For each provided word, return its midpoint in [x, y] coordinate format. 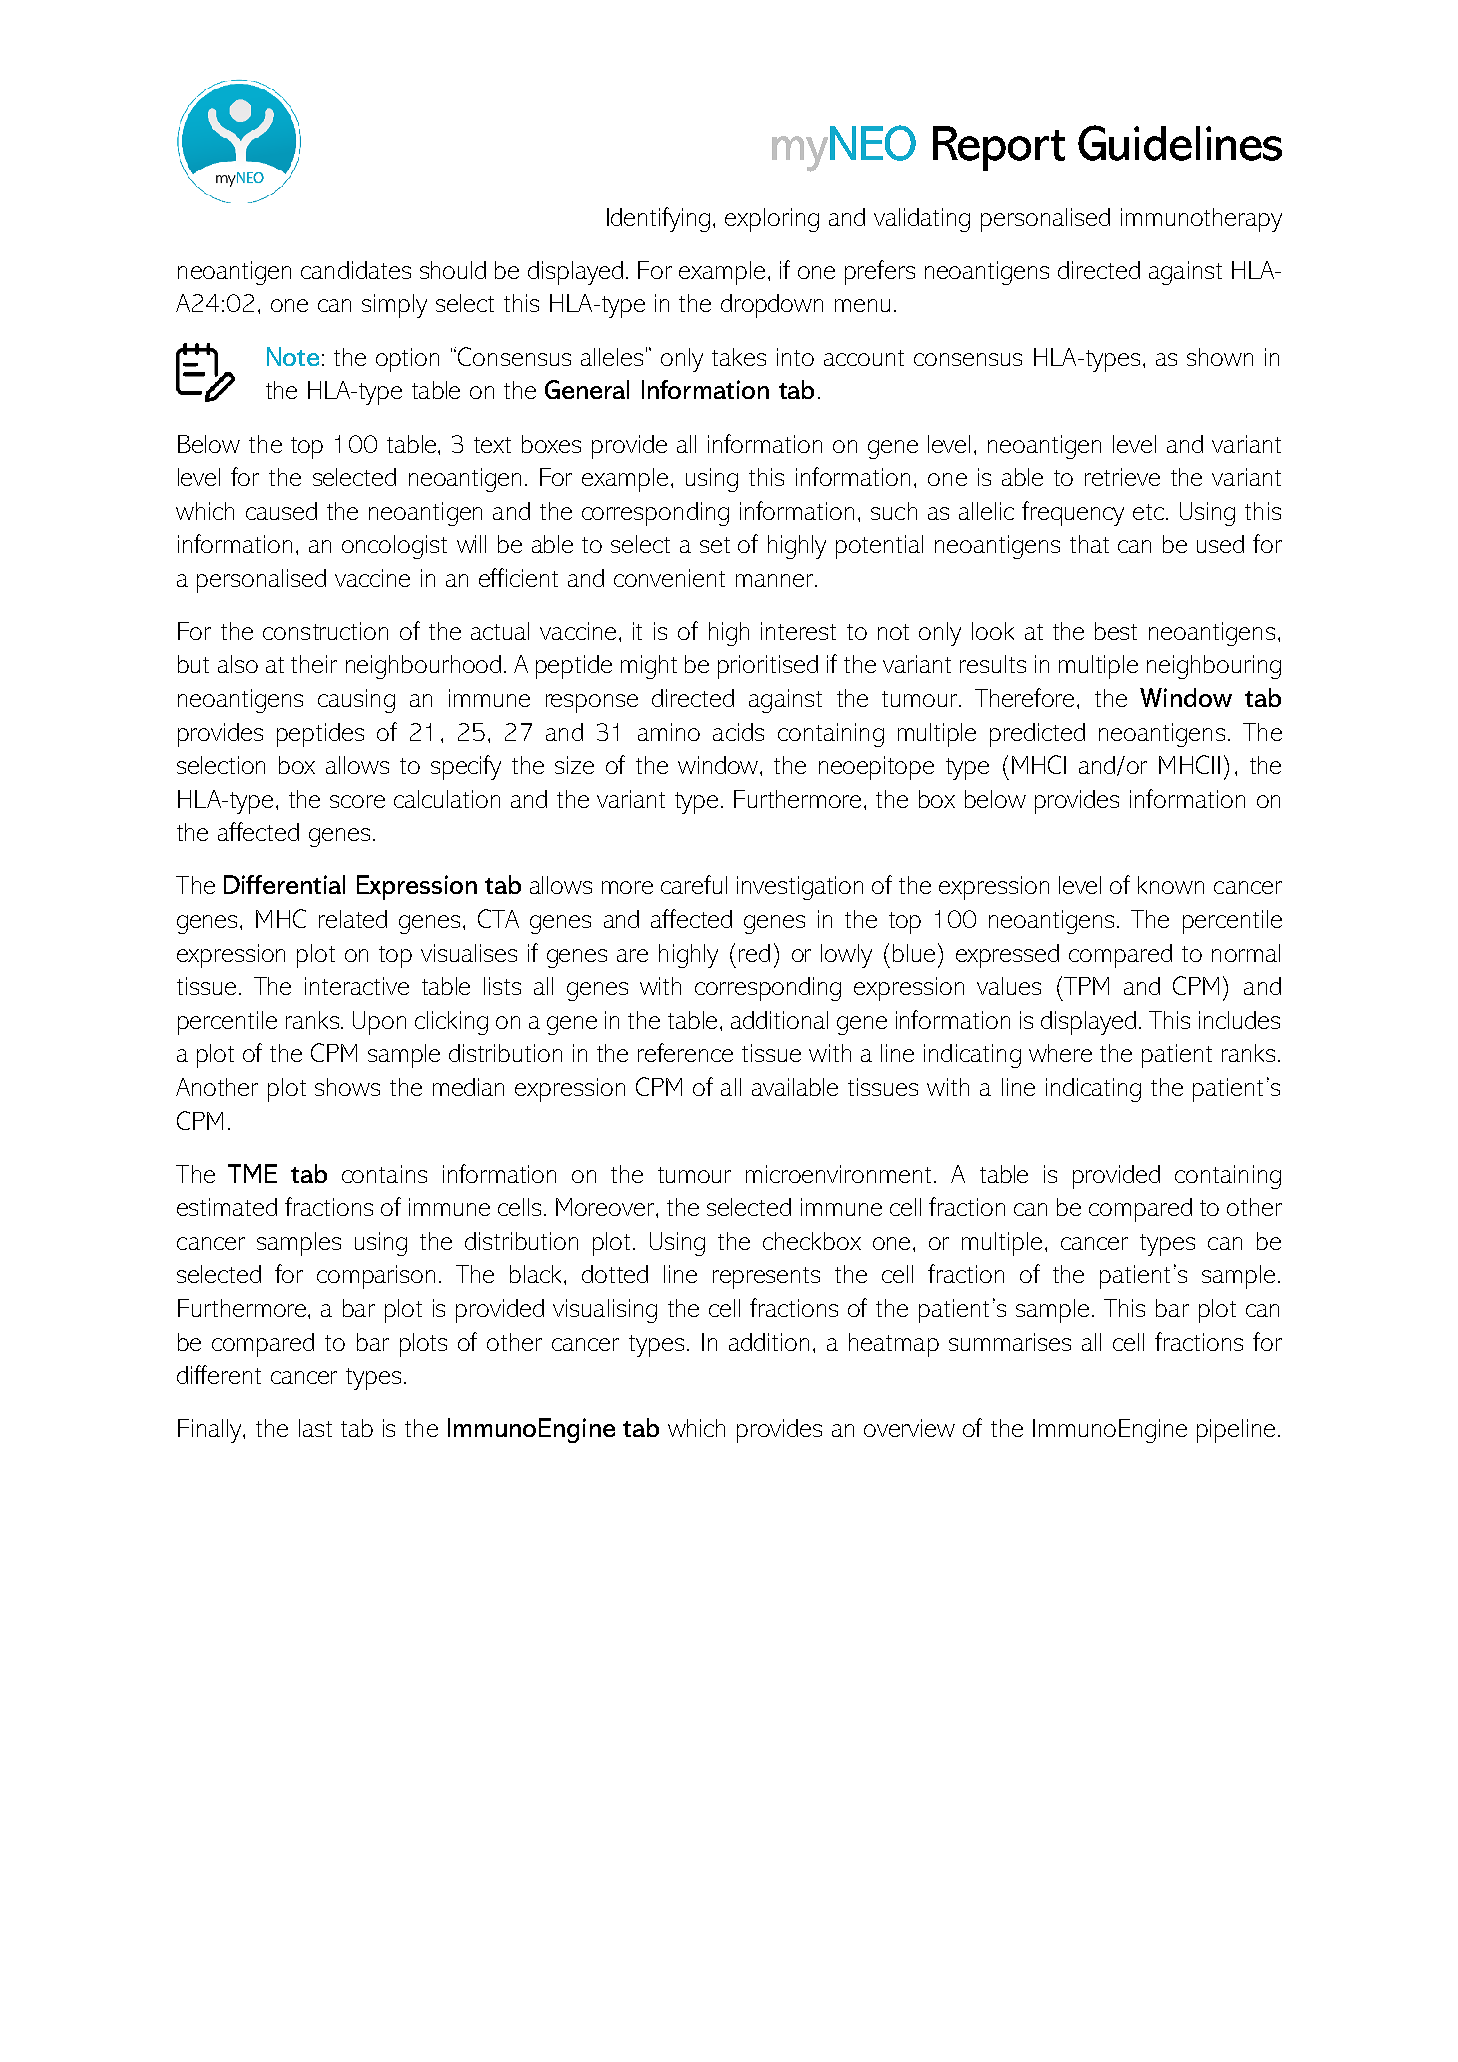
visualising [605, 1311]
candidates [356, 270]
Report [999, 148]
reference [685, 1052]
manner [776, 580]
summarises [1010, 1342]
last [315, 1428]
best [1116, 631]
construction [325, 631]
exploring [772, 220]
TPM [1085, 985]
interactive [357, 986]
